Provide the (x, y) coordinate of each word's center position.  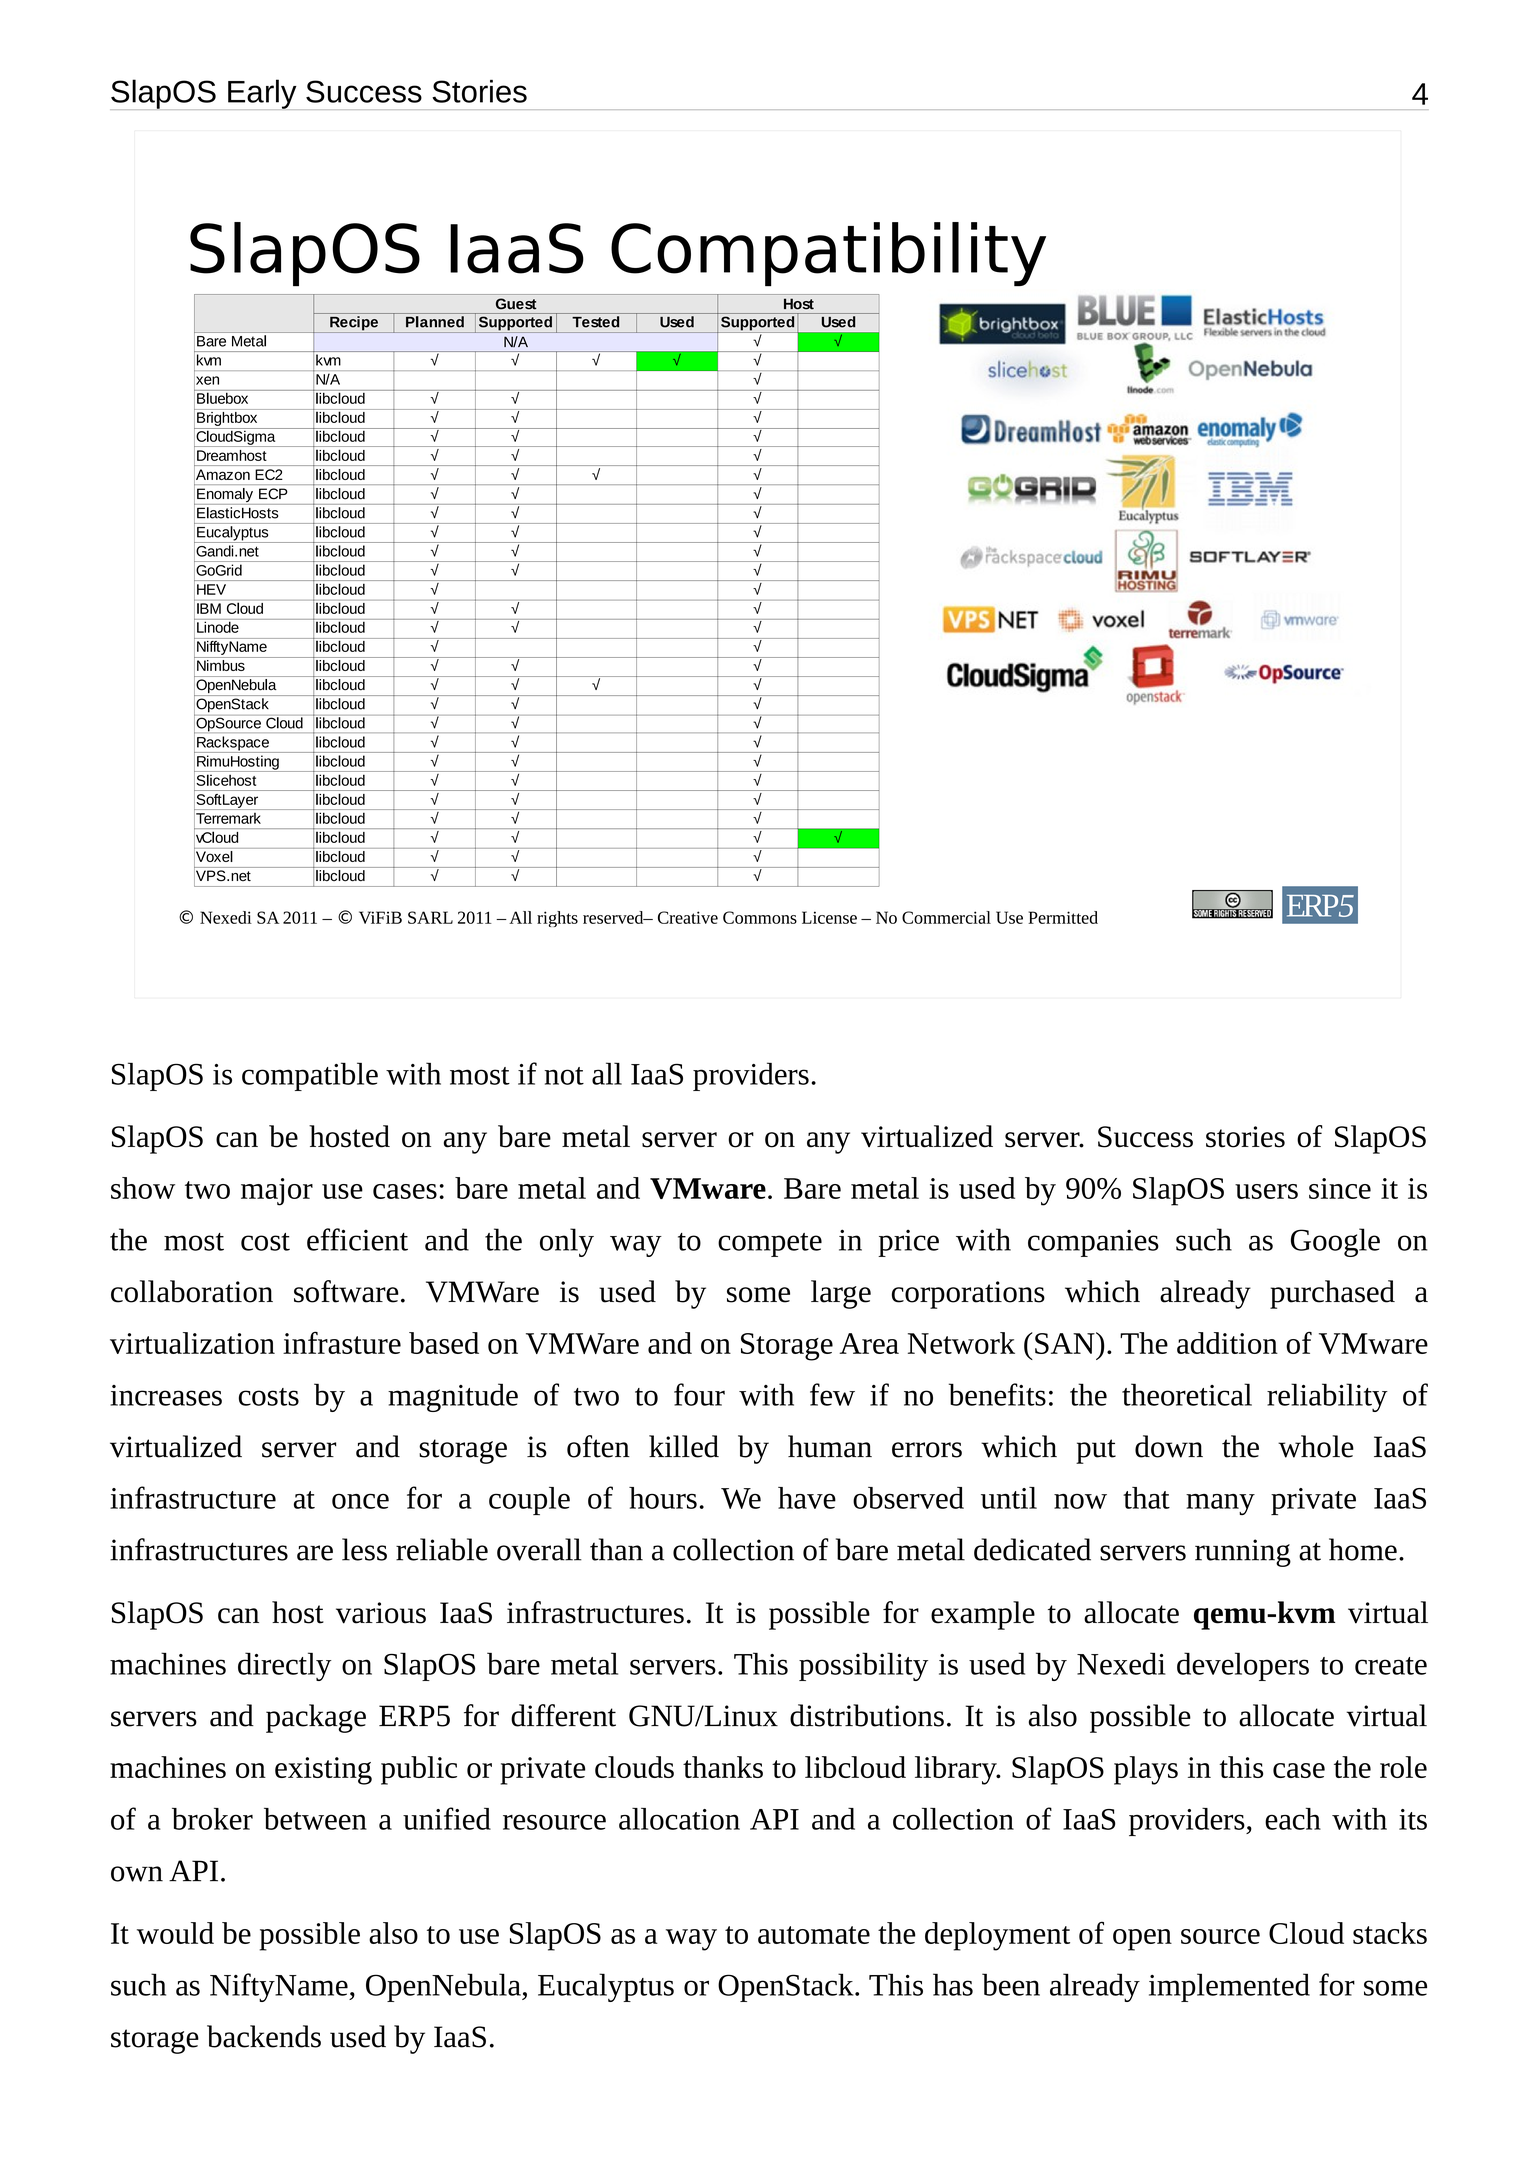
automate (814, 1935)
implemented (1229, 1987)
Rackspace (233, 744)
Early (262, 94)
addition (1227, 1343)
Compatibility (828, 254)
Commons (760, 917)
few (832, 1394)
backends (264, 2036)
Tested (595, 322)
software (346, 1291)
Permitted (1063, 917)
